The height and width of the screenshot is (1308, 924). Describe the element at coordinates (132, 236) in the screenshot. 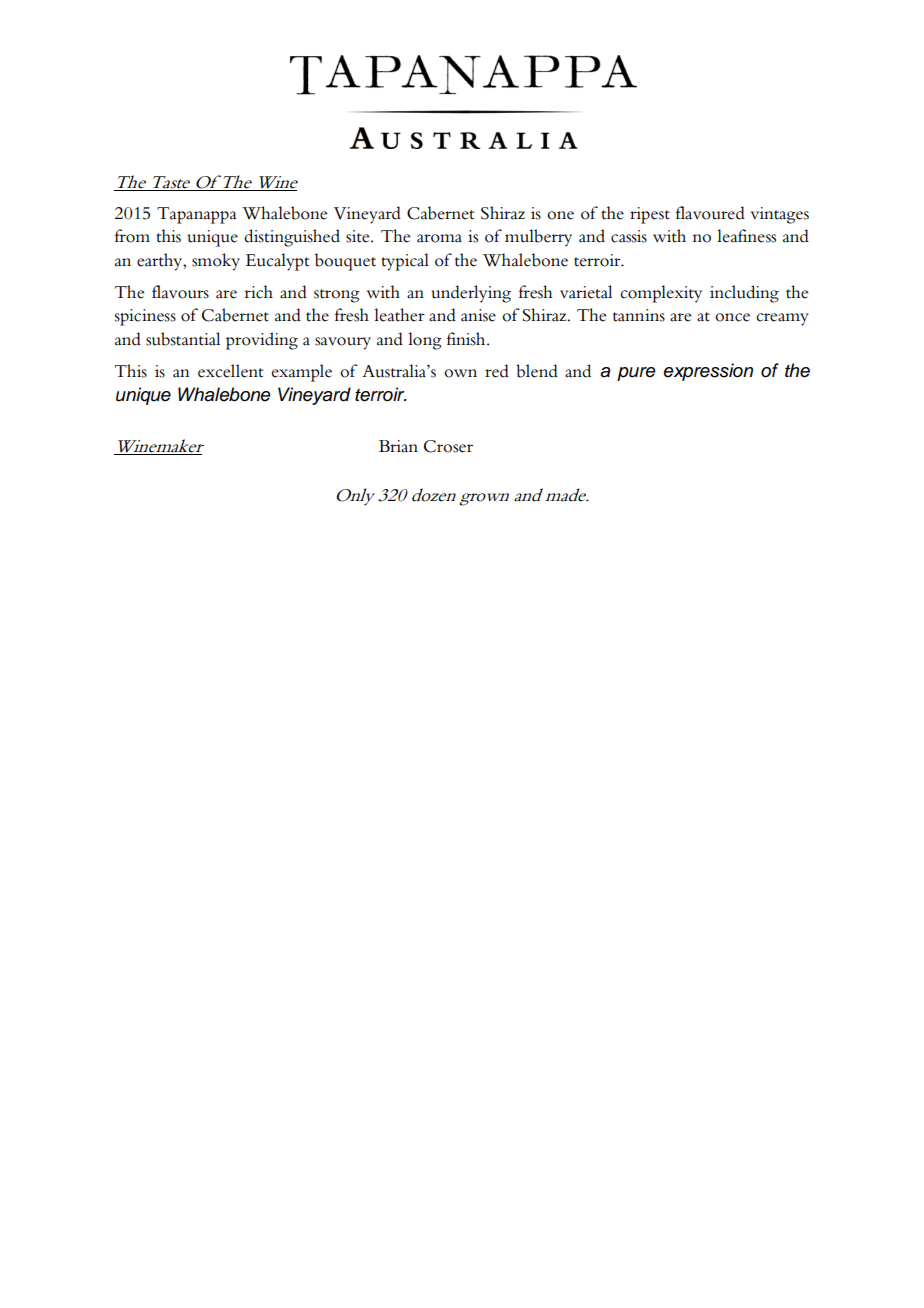

I see `from` at that location.
